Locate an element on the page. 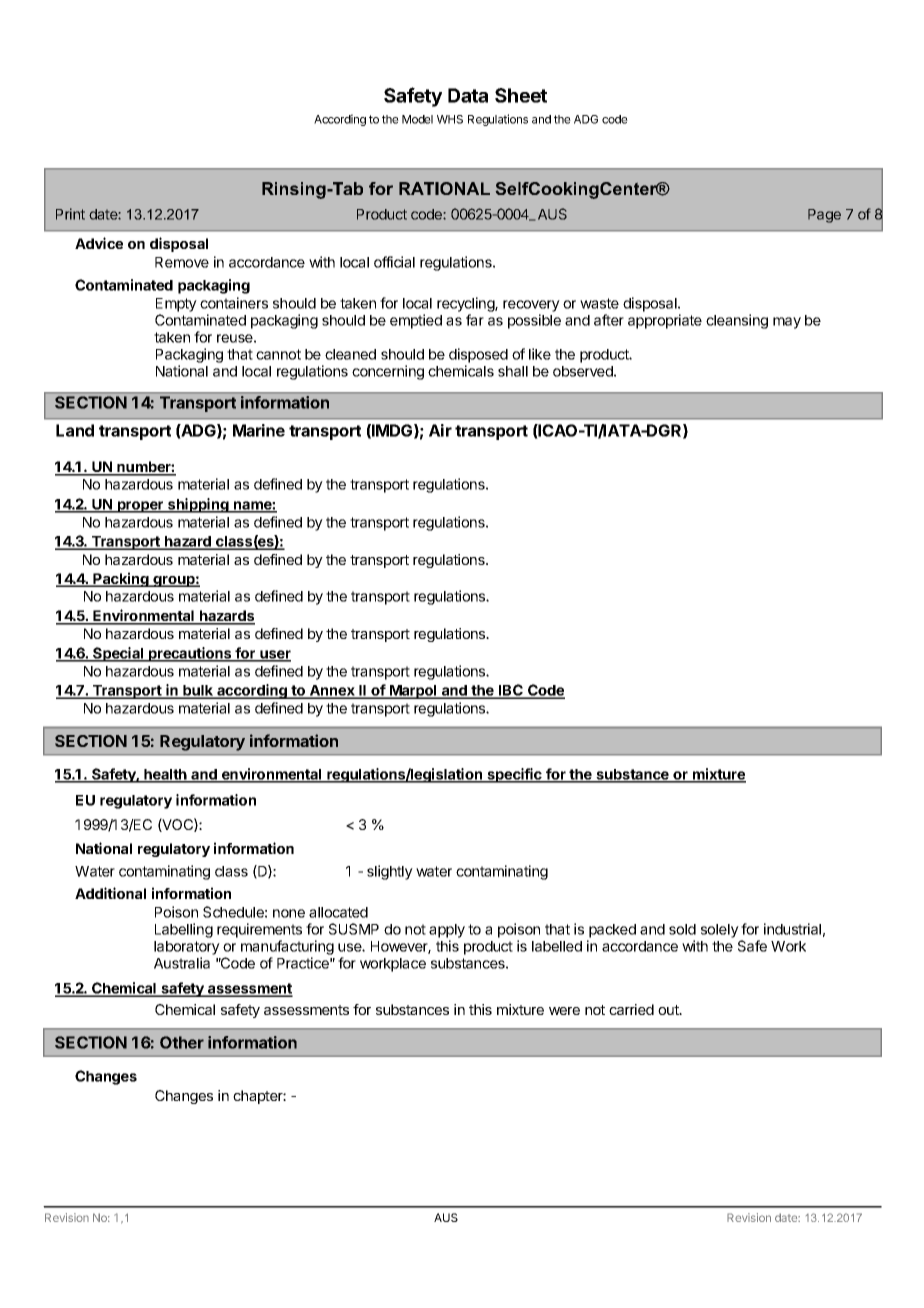  WHS is located at coordinates (450, 119).
